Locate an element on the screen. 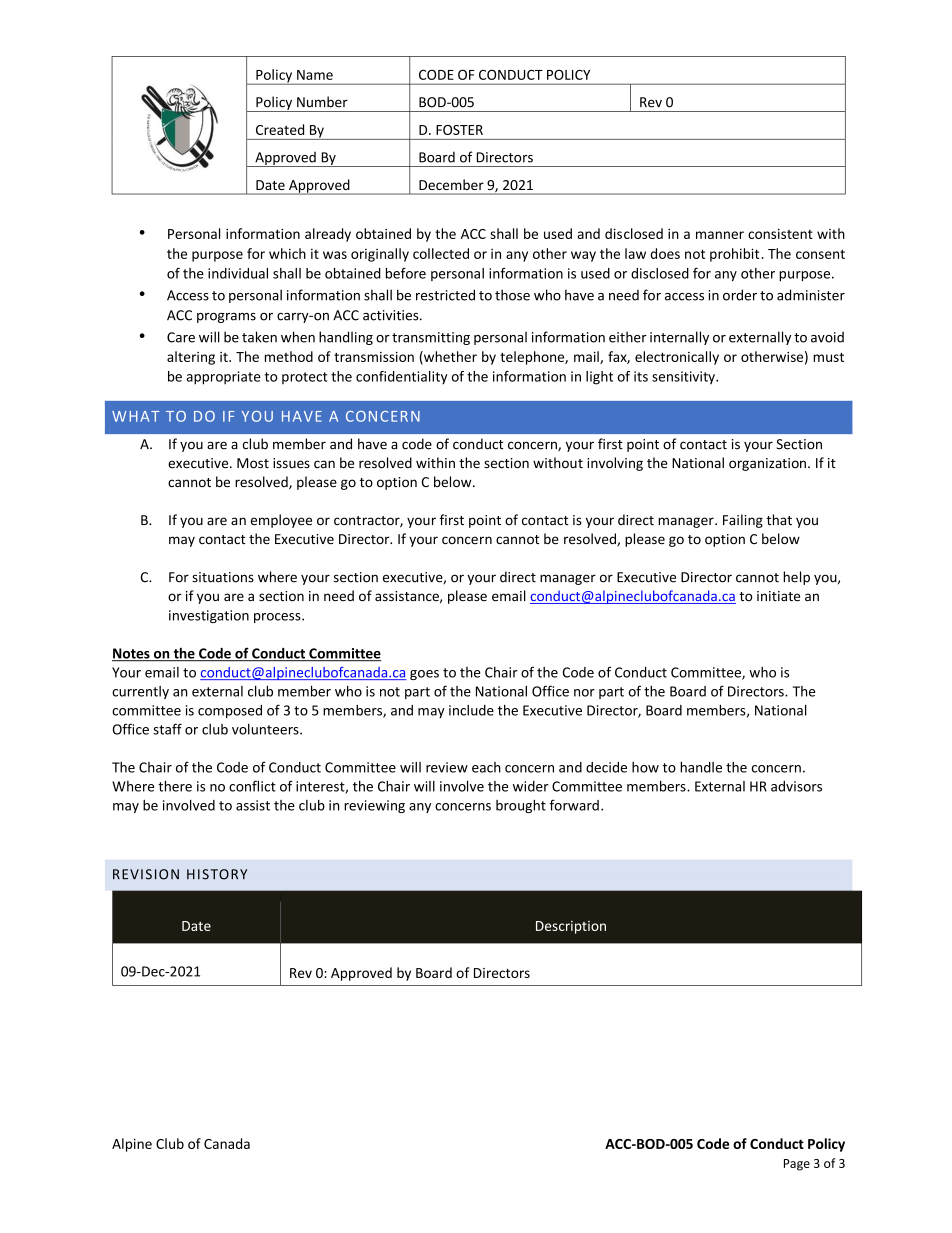  include is located at coordinates (471, 710).
